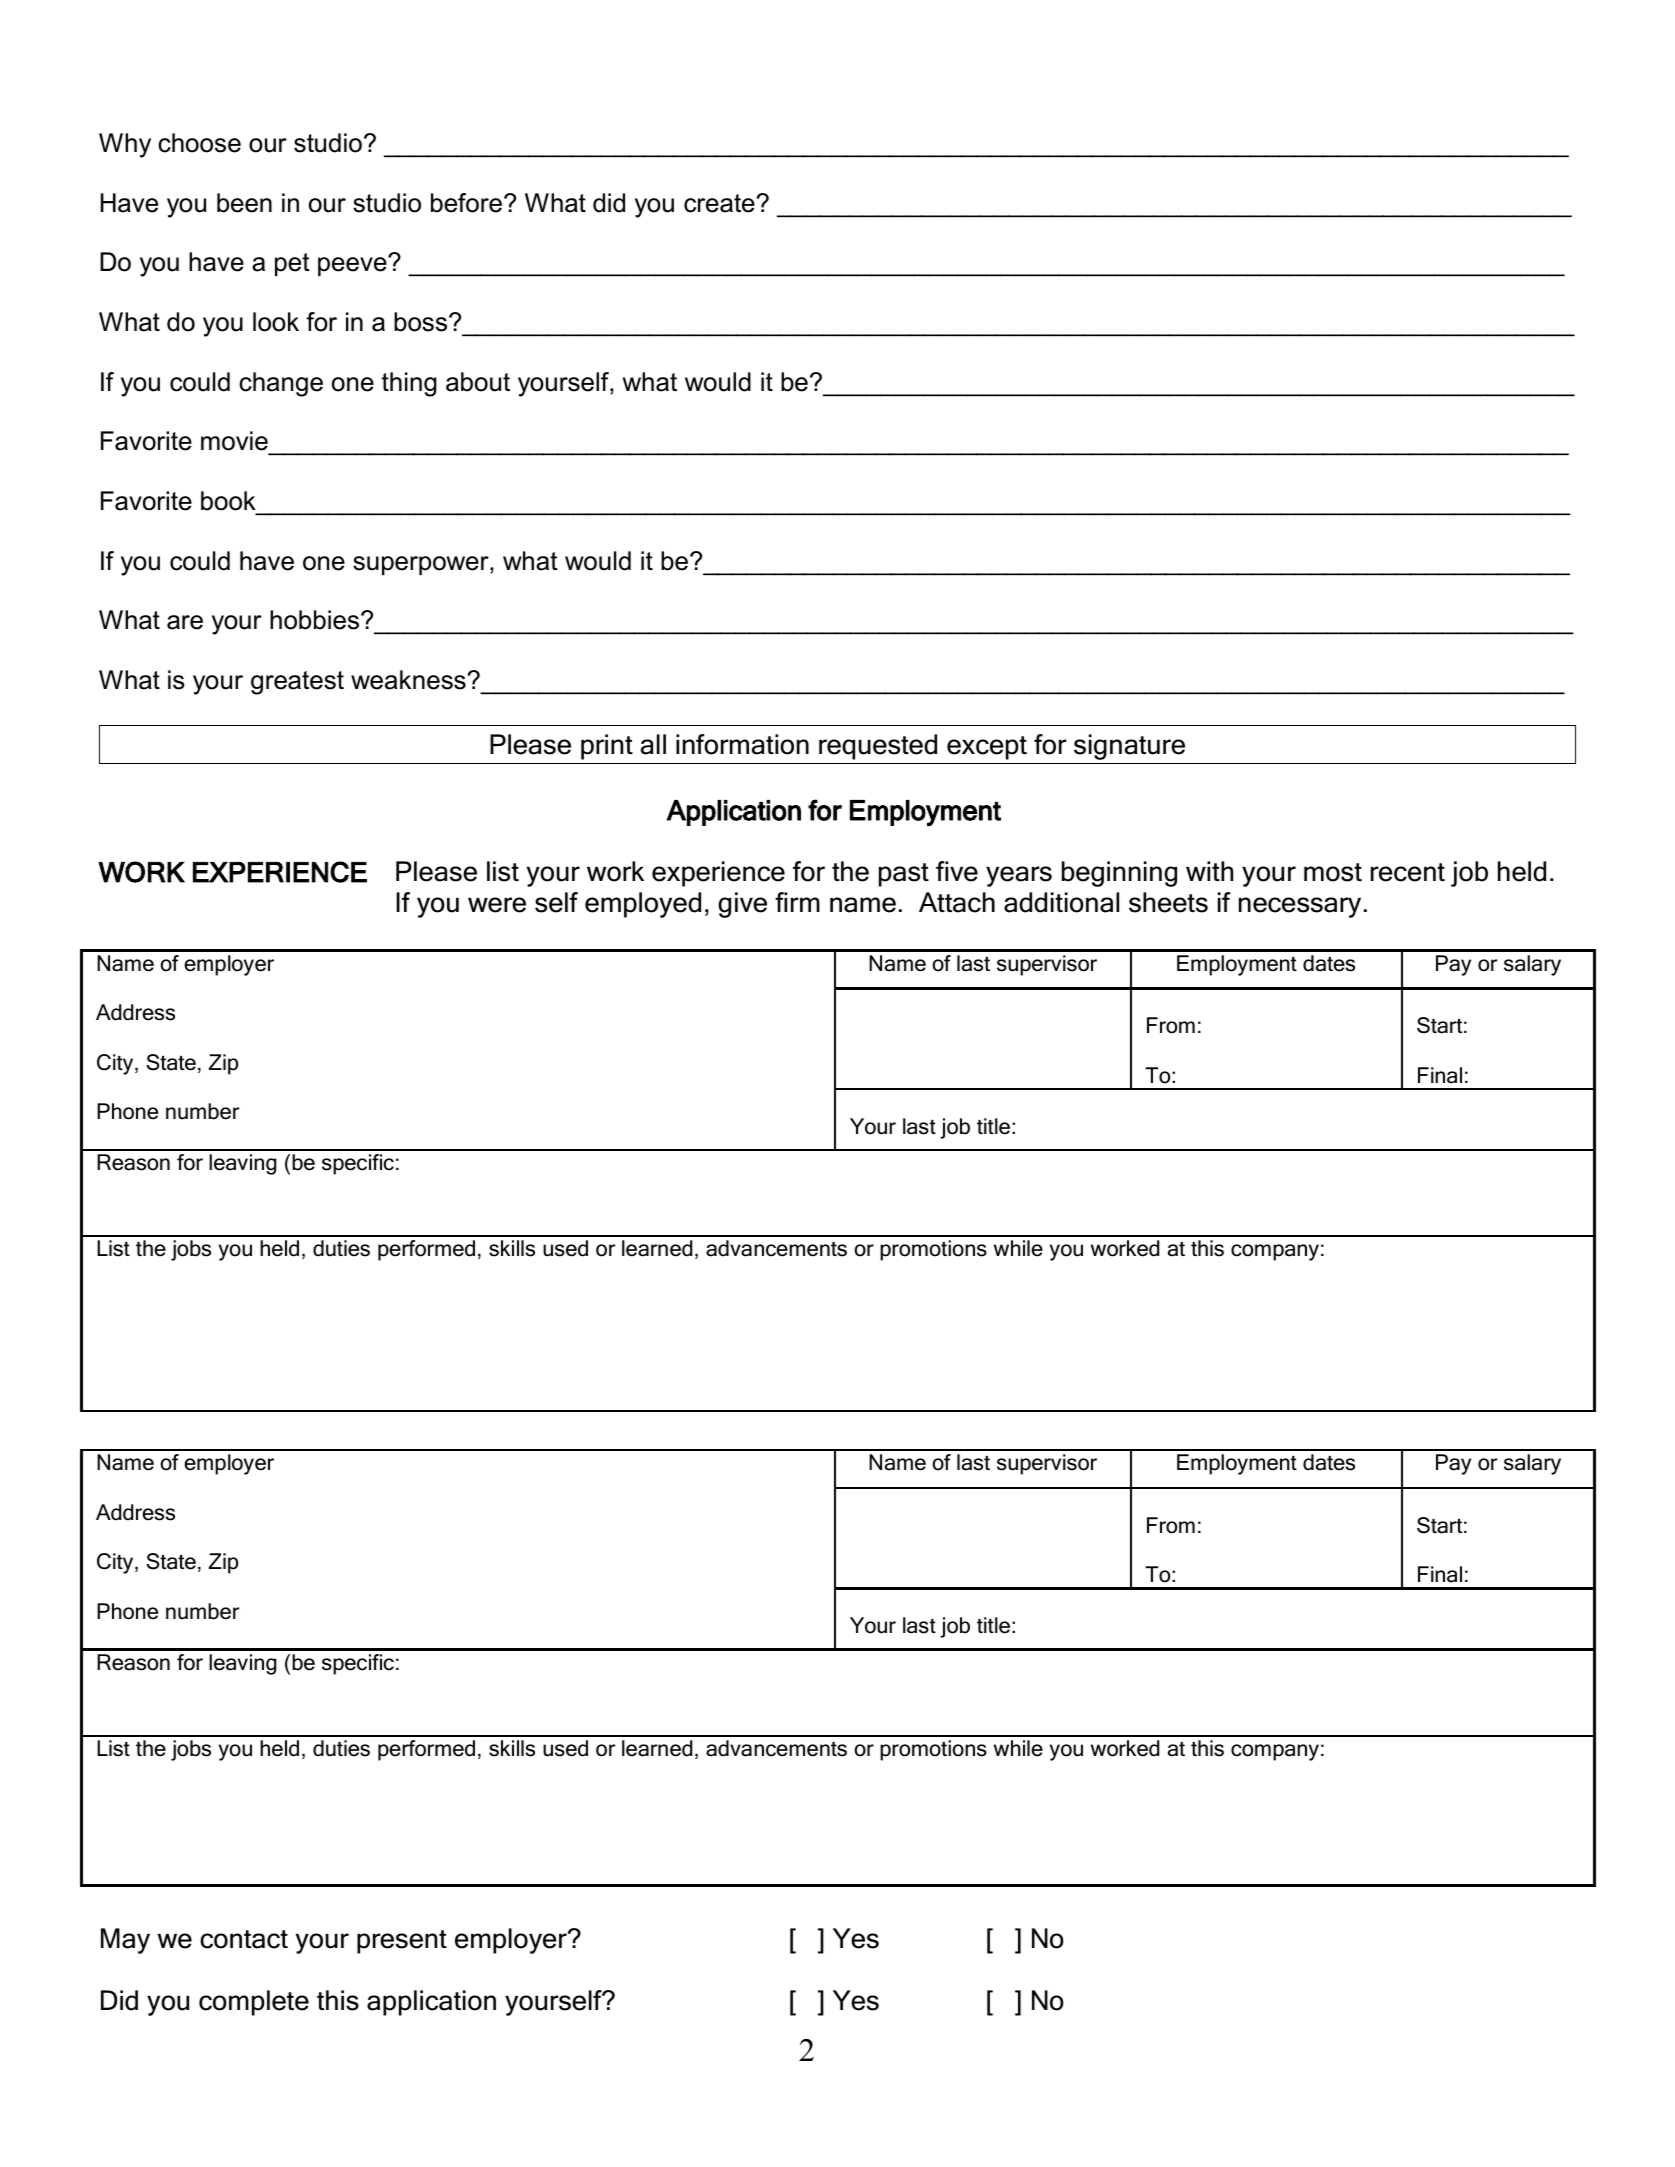 This image has width=1675, height=2167. Describe the element at coordinates (297, 683) in the image. I see `greatest` at that location.
